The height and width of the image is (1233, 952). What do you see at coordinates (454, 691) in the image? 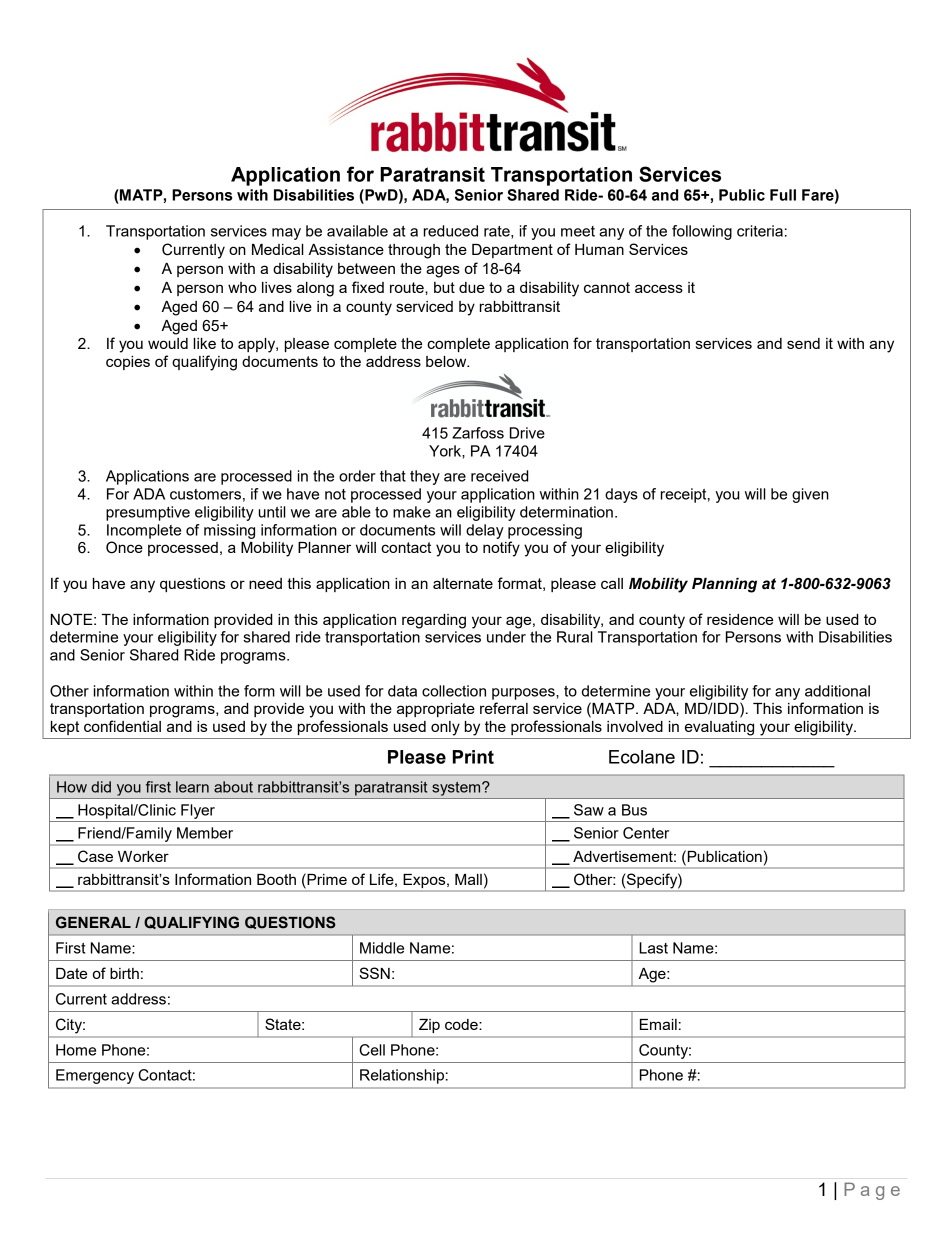
I see `collection` at bounding box center [454, 691].
